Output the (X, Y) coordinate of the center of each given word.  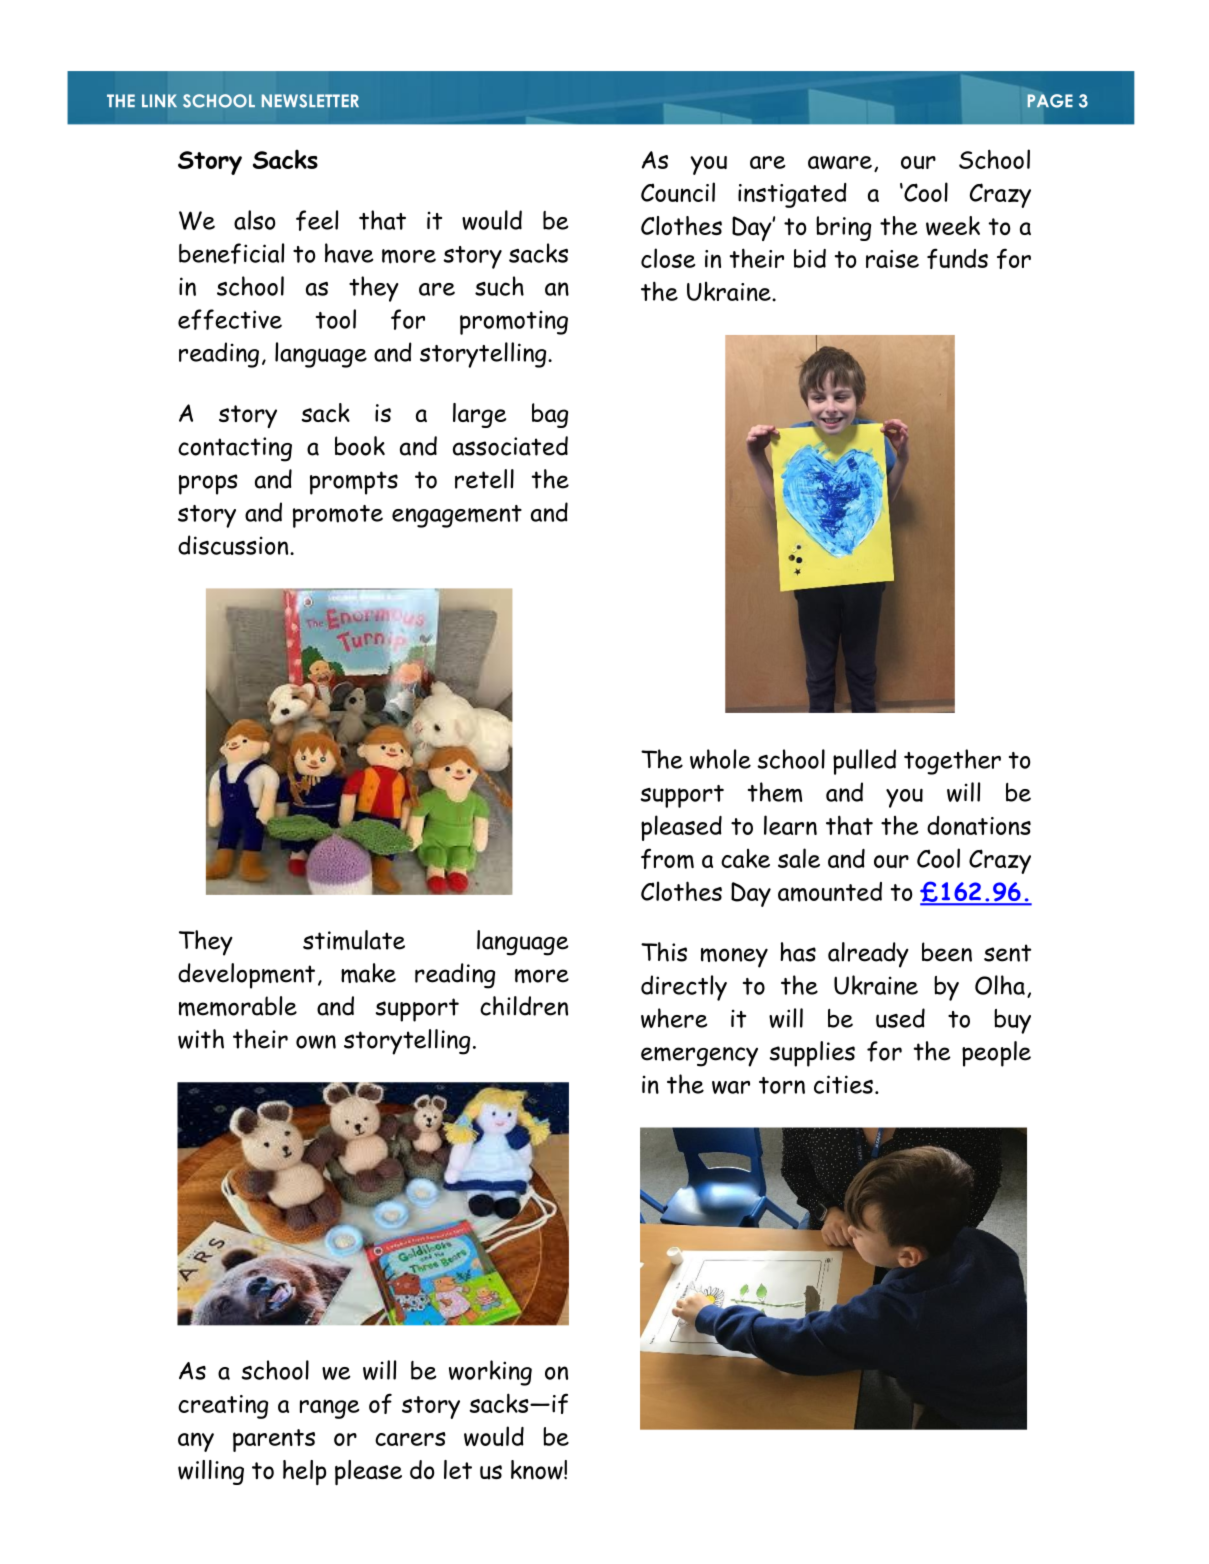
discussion (234, 545)
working (490, 1373)
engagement (457, 516)
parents (274, 1440)
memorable (238, 1006)
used (900, 1018)
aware (840, 162)
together (952, 762)
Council (678, 192)
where (674, 1018)
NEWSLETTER (310, 101)
